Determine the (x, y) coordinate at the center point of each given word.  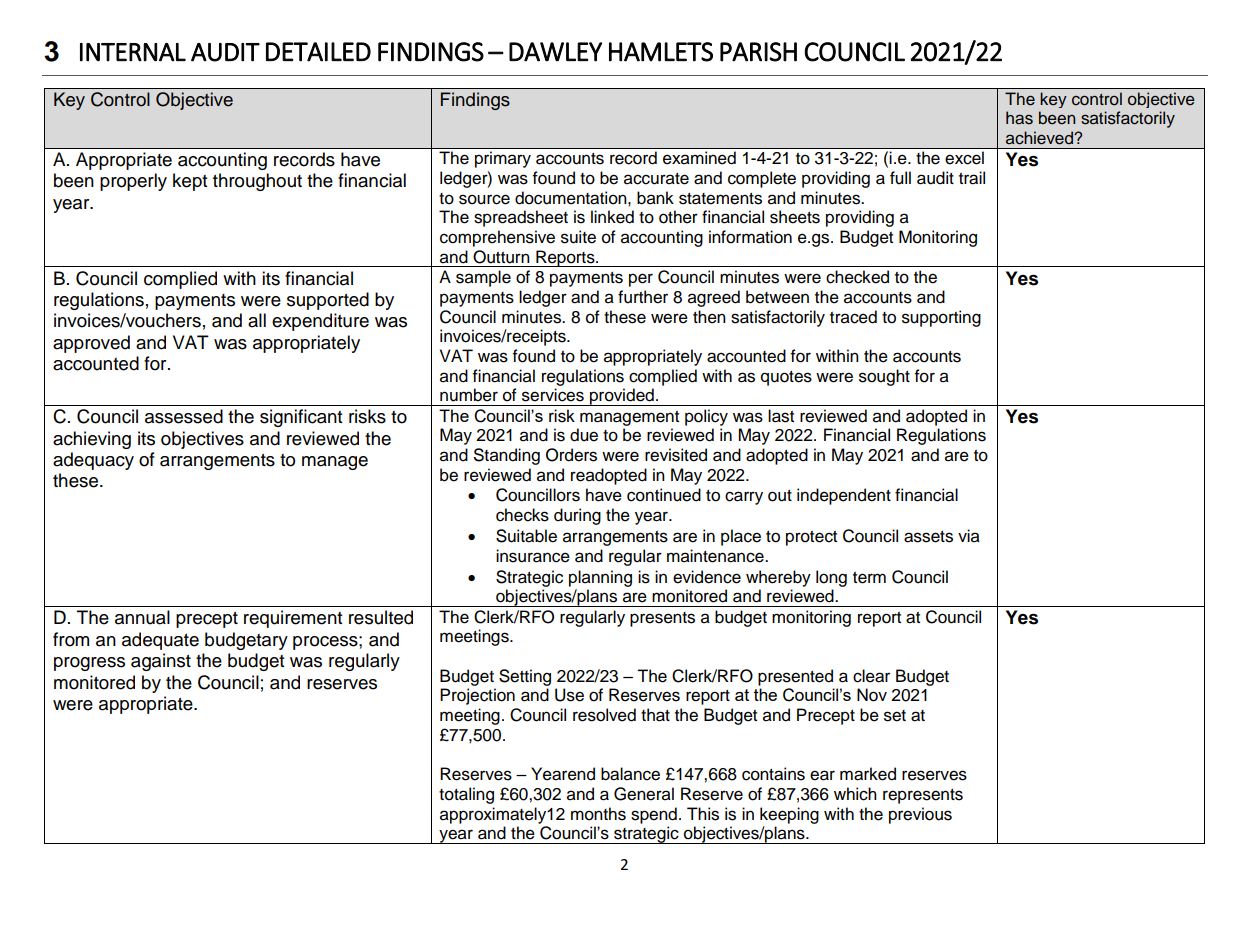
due (584, 435)
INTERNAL (133, 52)
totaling (466, 795)
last (781, 416)
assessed (184, 416)
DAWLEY (555, 52)
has (1019, 118)
